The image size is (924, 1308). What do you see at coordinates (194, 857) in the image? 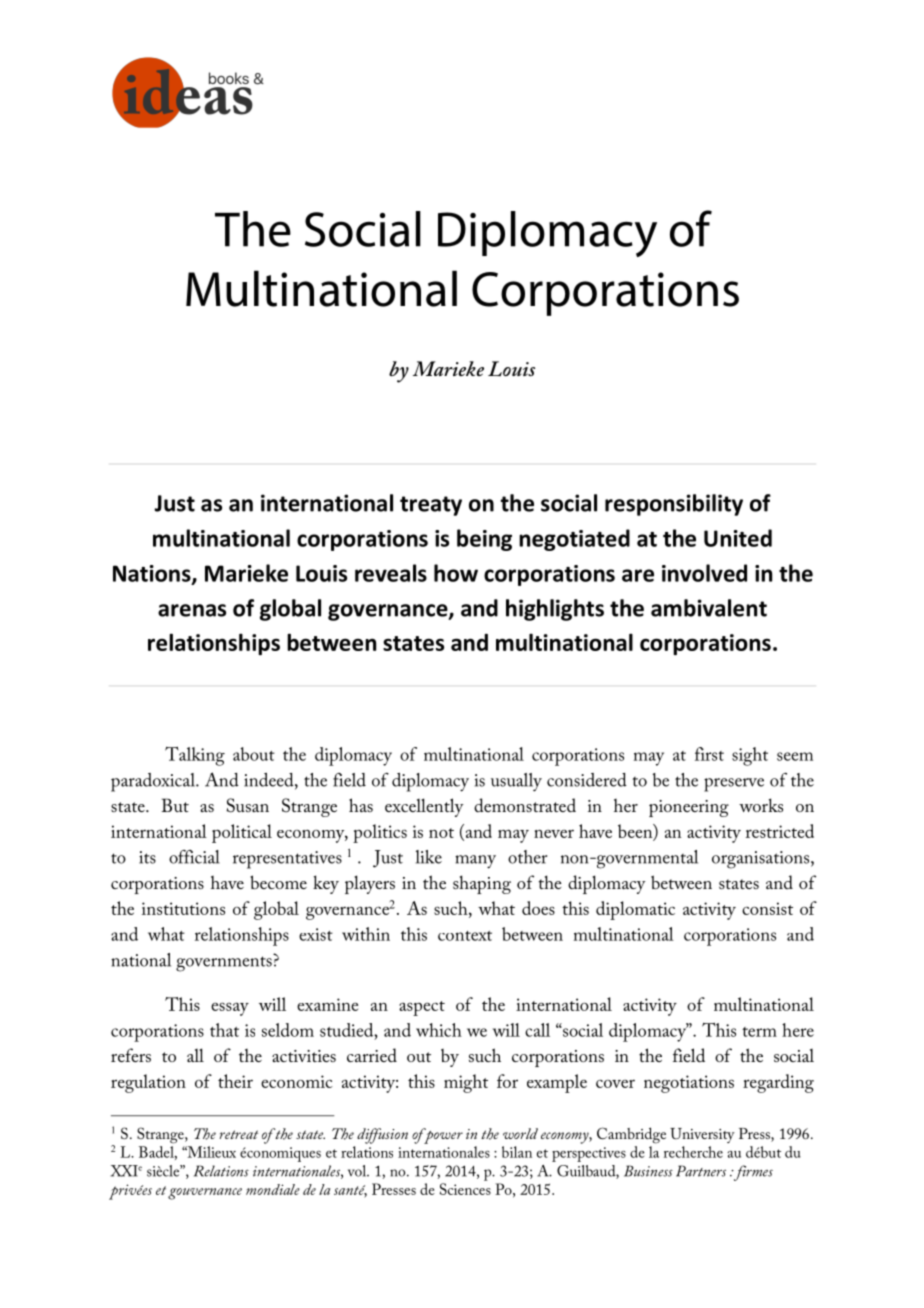
I see `official` at bounding box center [194, 857].
